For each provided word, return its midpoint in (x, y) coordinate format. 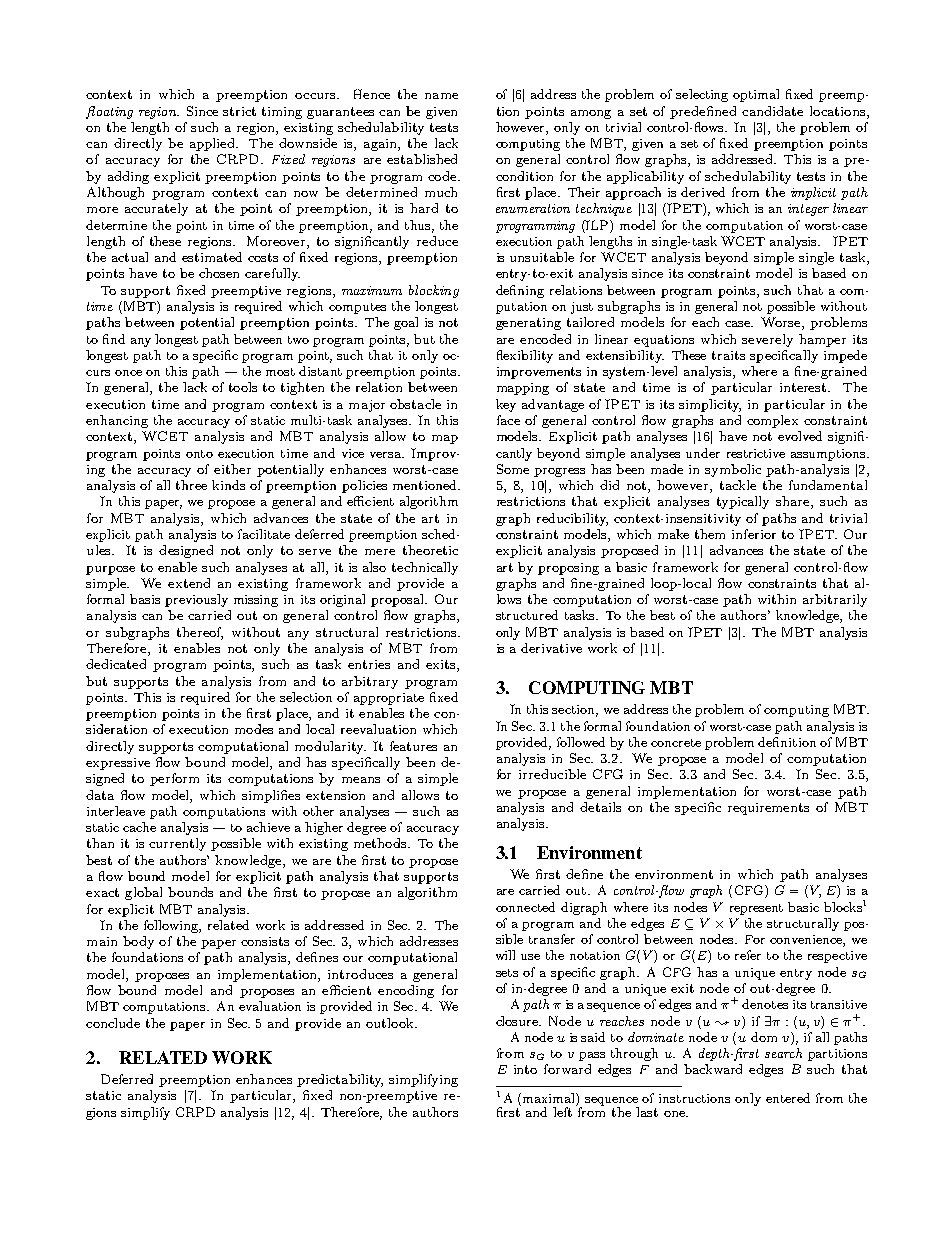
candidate (772, 111)
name (441, 96)
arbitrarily (835, 600)
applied (213, 144)
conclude (113, 1023)
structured (527, 615)
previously (196, 600)
